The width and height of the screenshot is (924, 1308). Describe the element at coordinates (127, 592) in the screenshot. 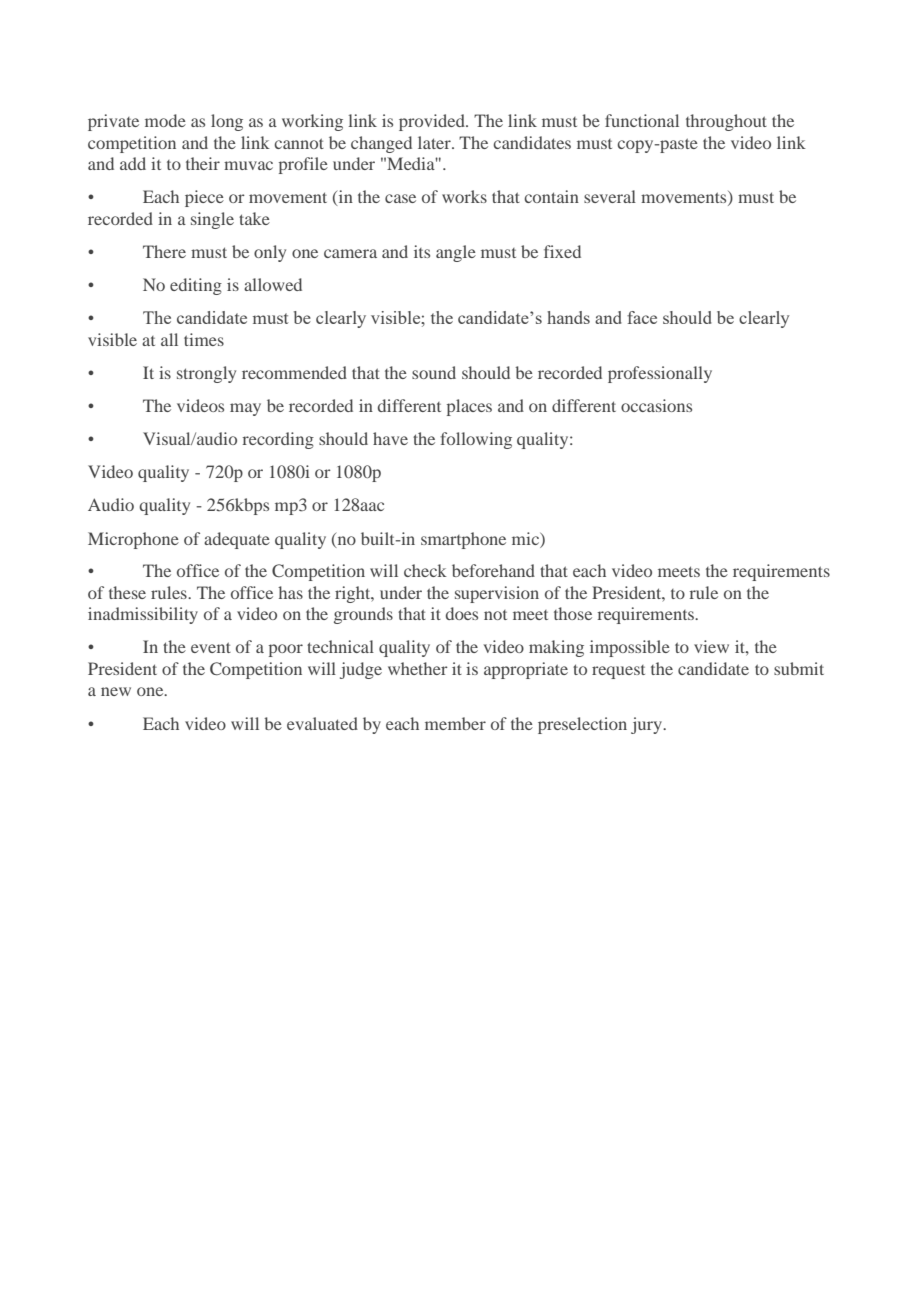

I see `these` at that location.
